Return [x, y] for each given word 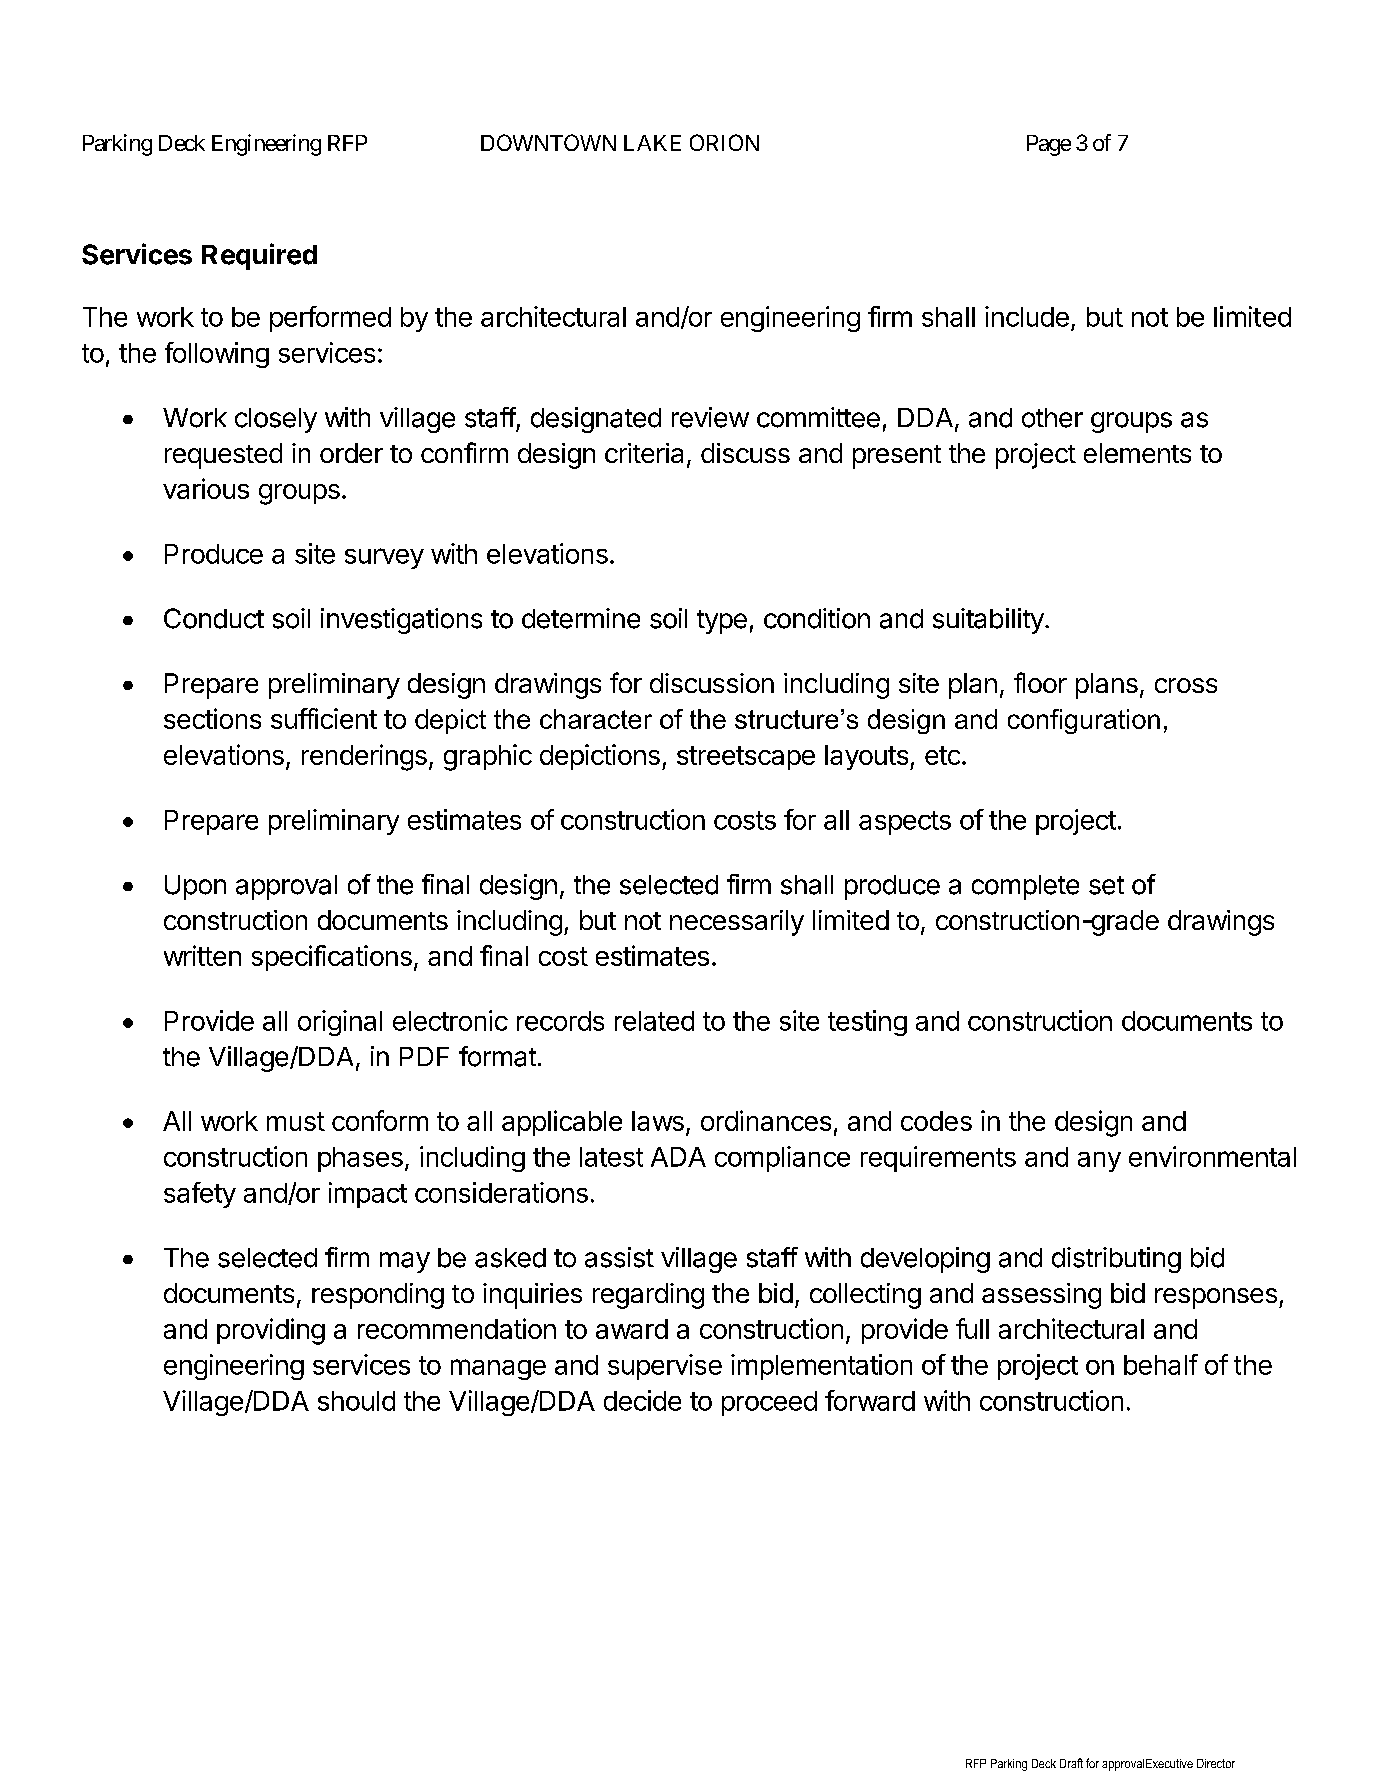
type [722, 622]
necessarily [737, 923]
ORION [724, 142]
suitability [988, 621]
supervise [665, 1367]
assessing [1041, 1296]
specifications [332, 958]
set [1106, 885]
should [356, 1401]
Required [259, 256]
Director [1216, 1763]
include [1027, 316]
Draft [1071, 1763]
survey [384, 558]
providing [271, 1331]
